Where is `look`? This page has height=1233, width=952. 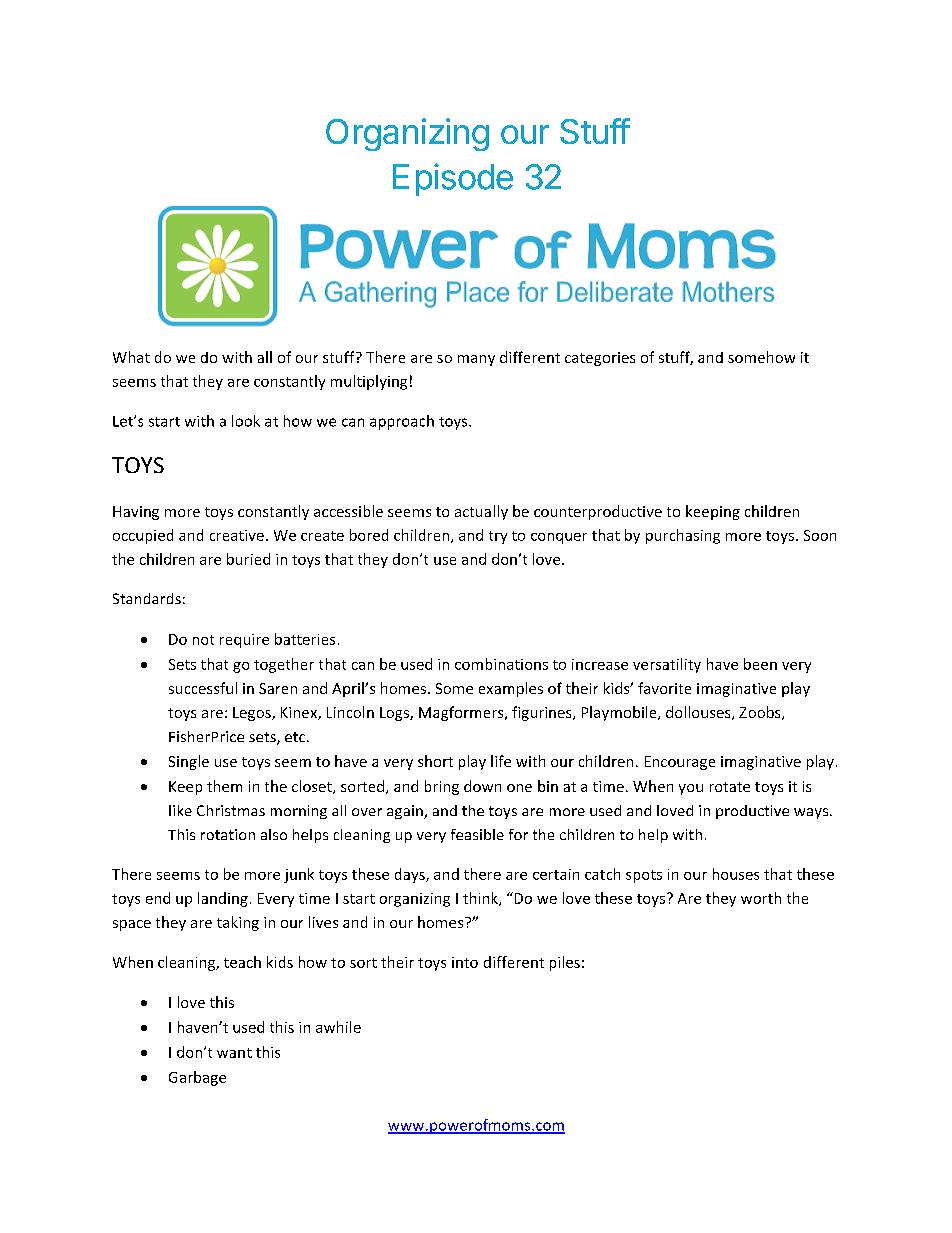 look is located at coordinates (246, 421).
